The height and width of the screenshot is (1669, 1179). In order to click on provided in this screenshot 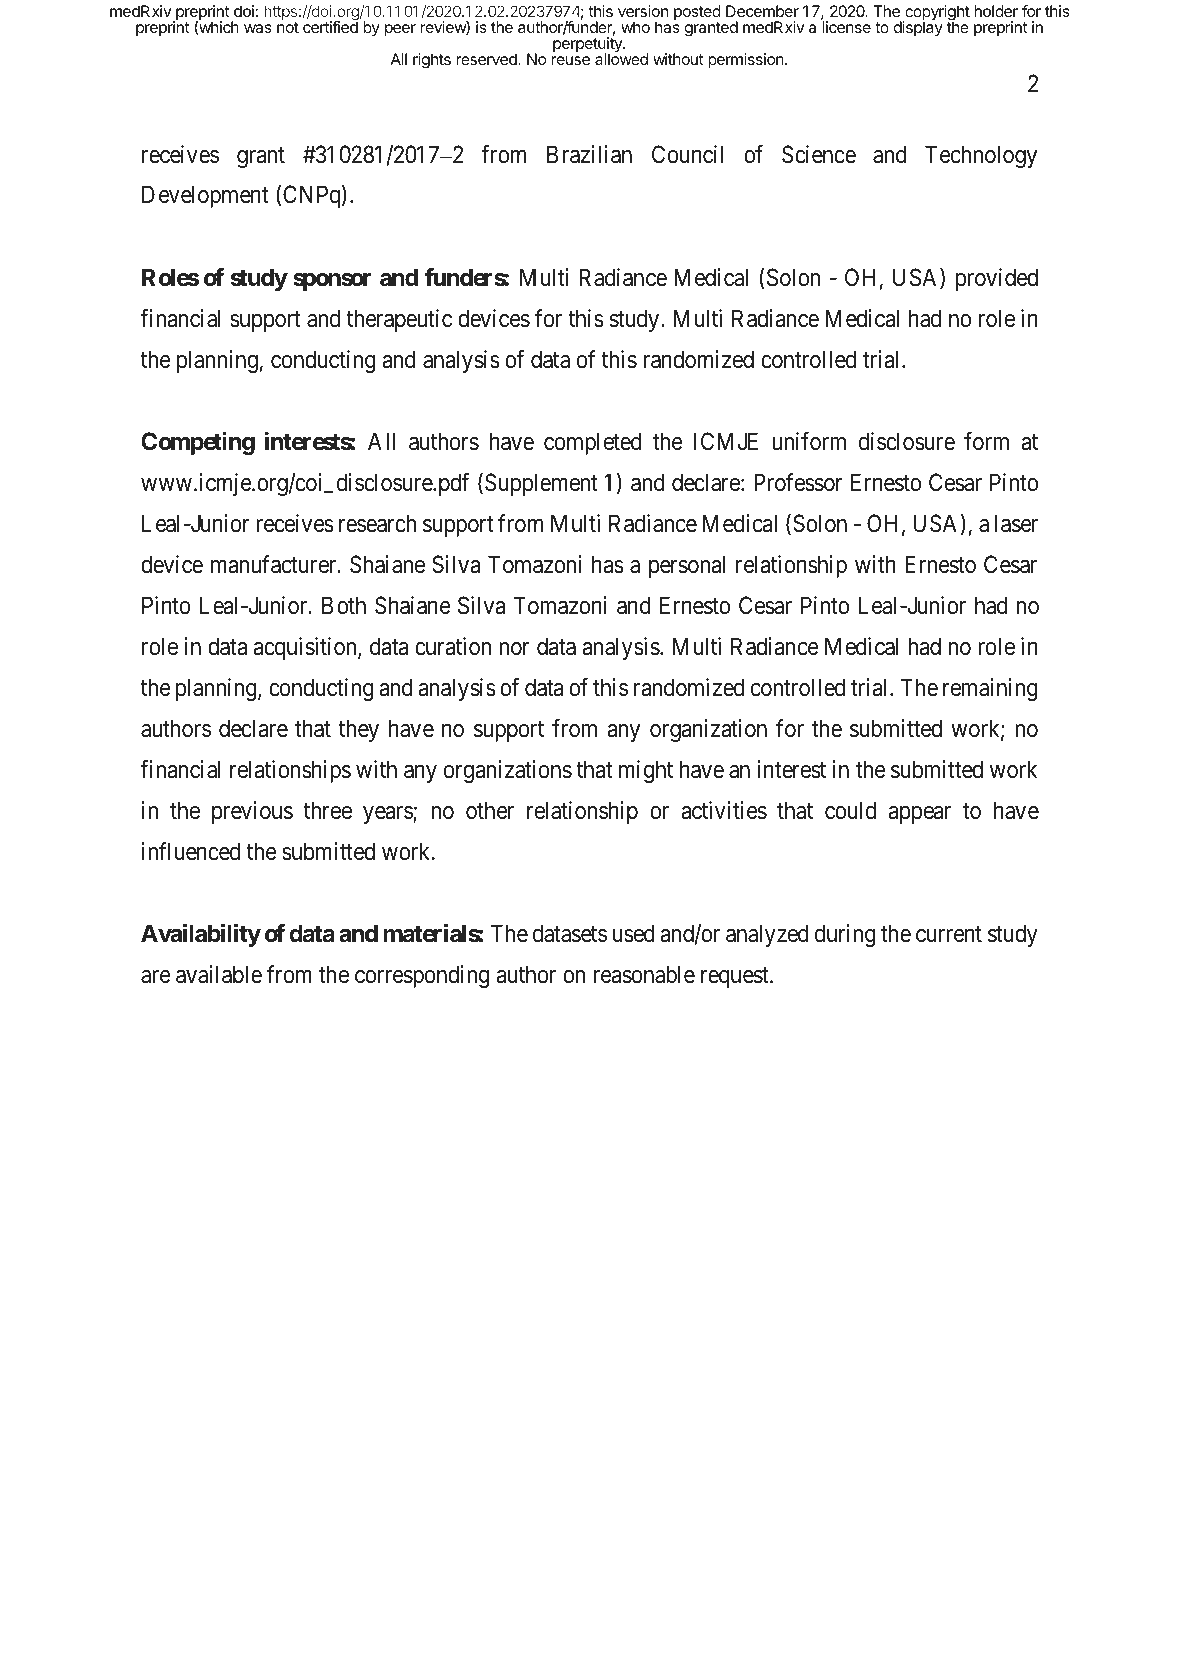, I will do `click(997, 279)`.
